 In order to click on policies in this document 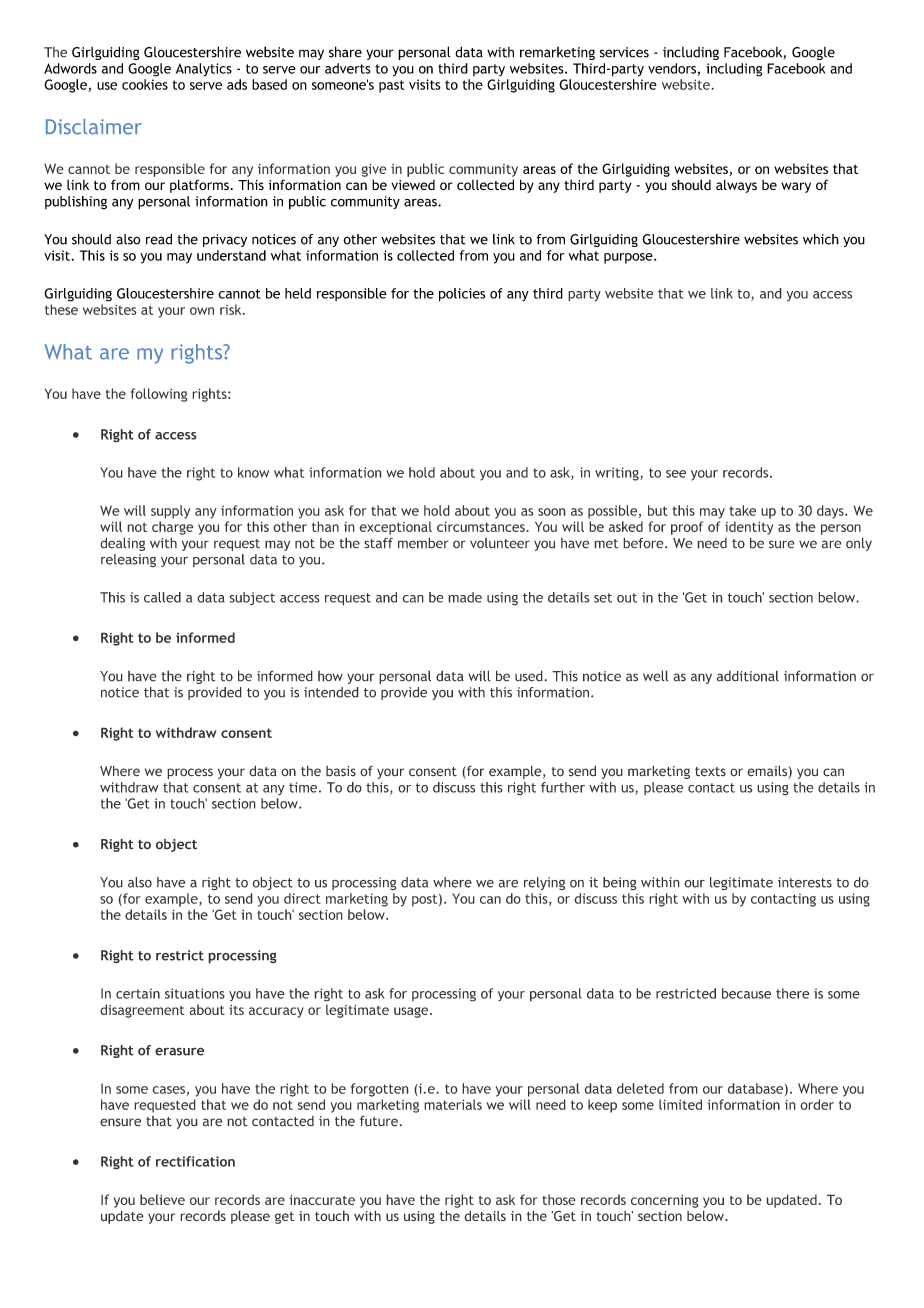, I will do `click(462, 295)`.
